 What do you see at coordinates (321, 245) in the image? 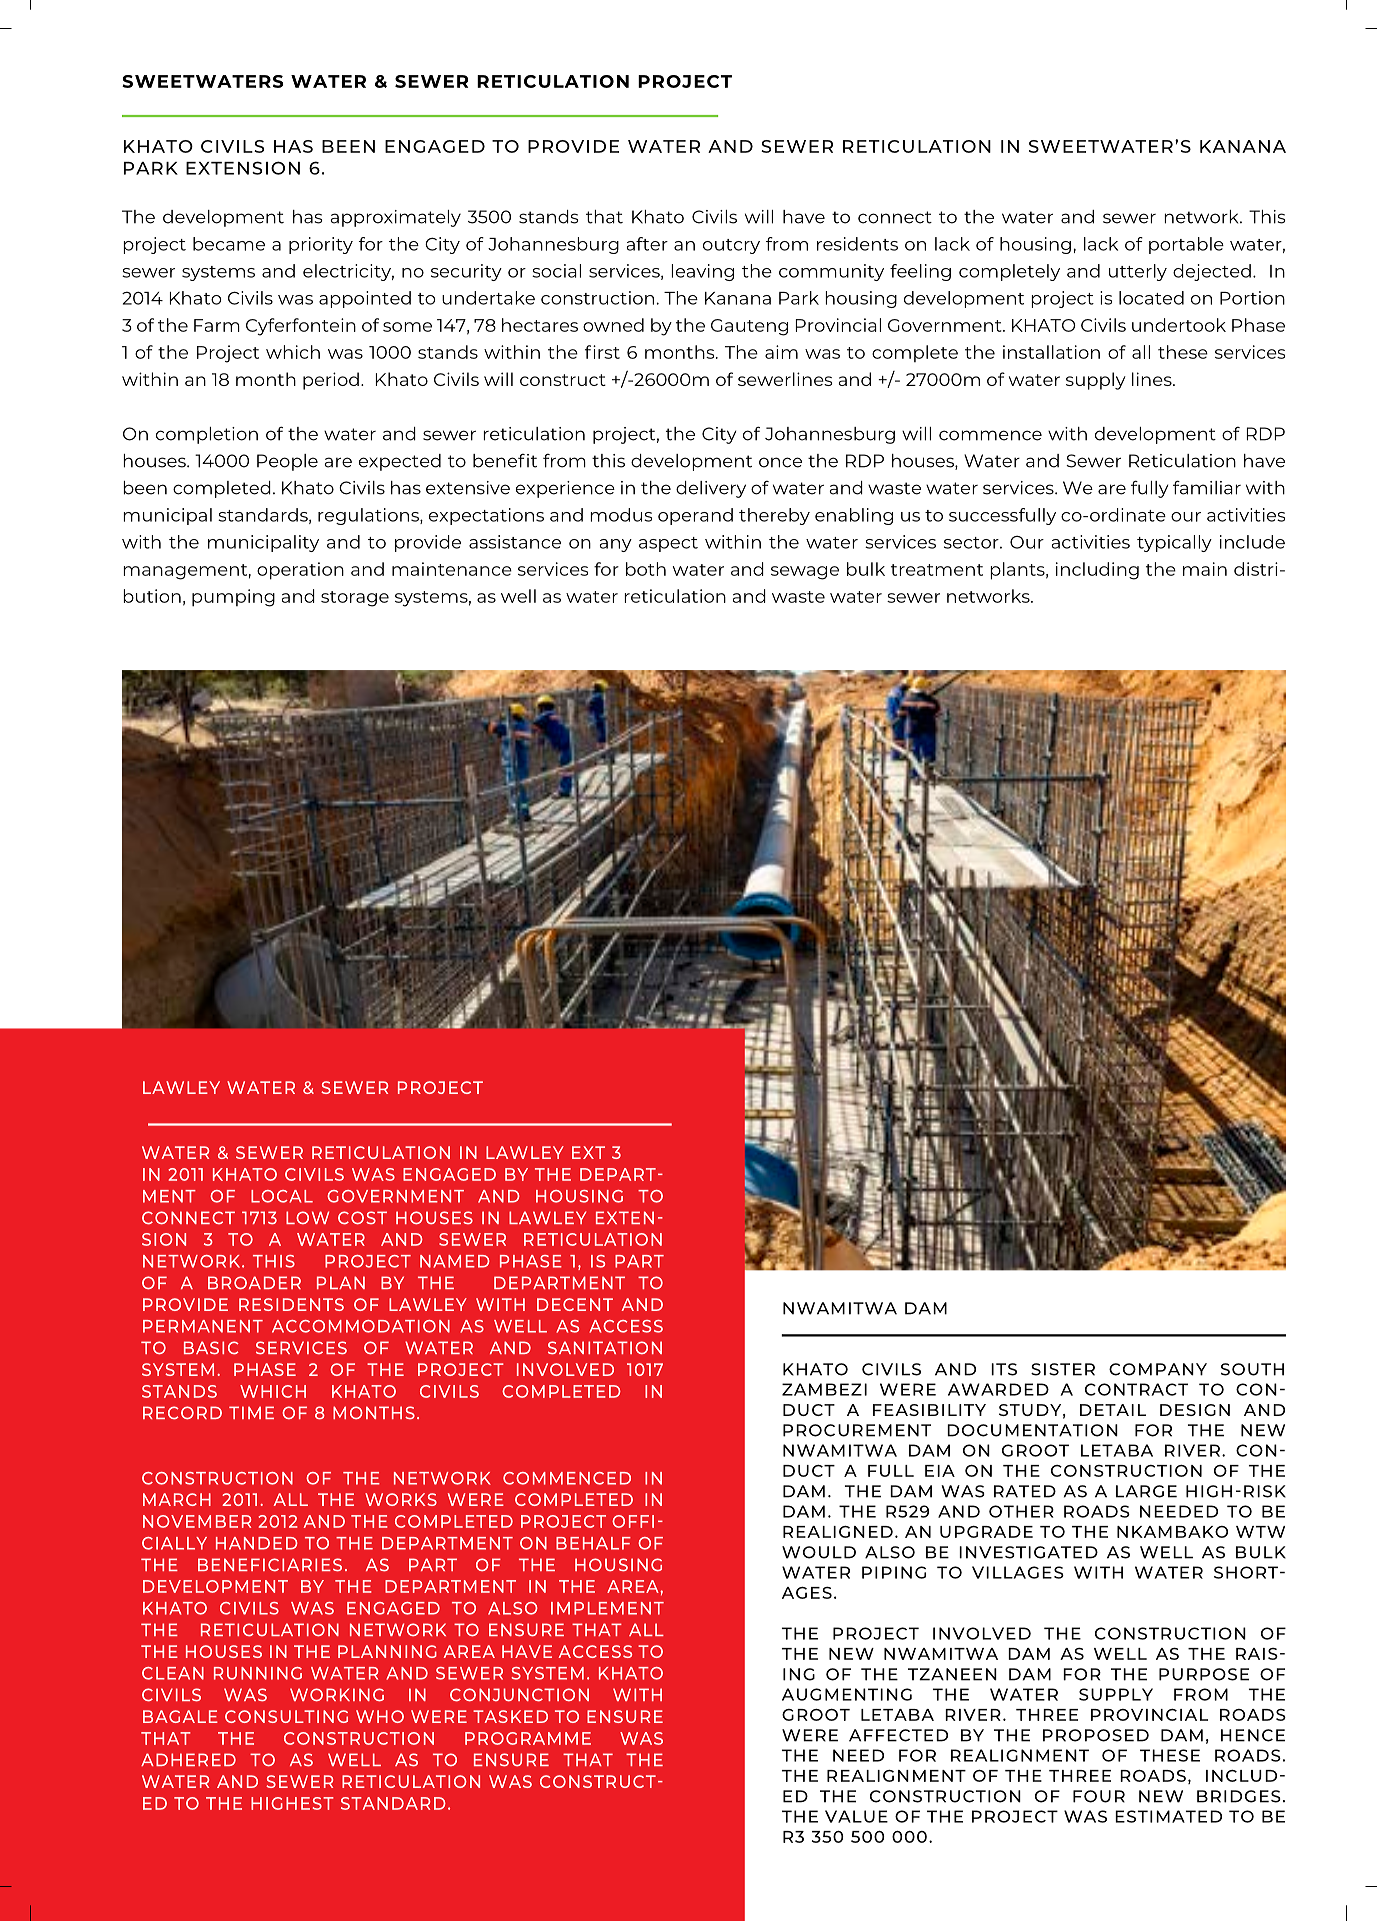
I see `priority` at bounding box center [321, 245].
